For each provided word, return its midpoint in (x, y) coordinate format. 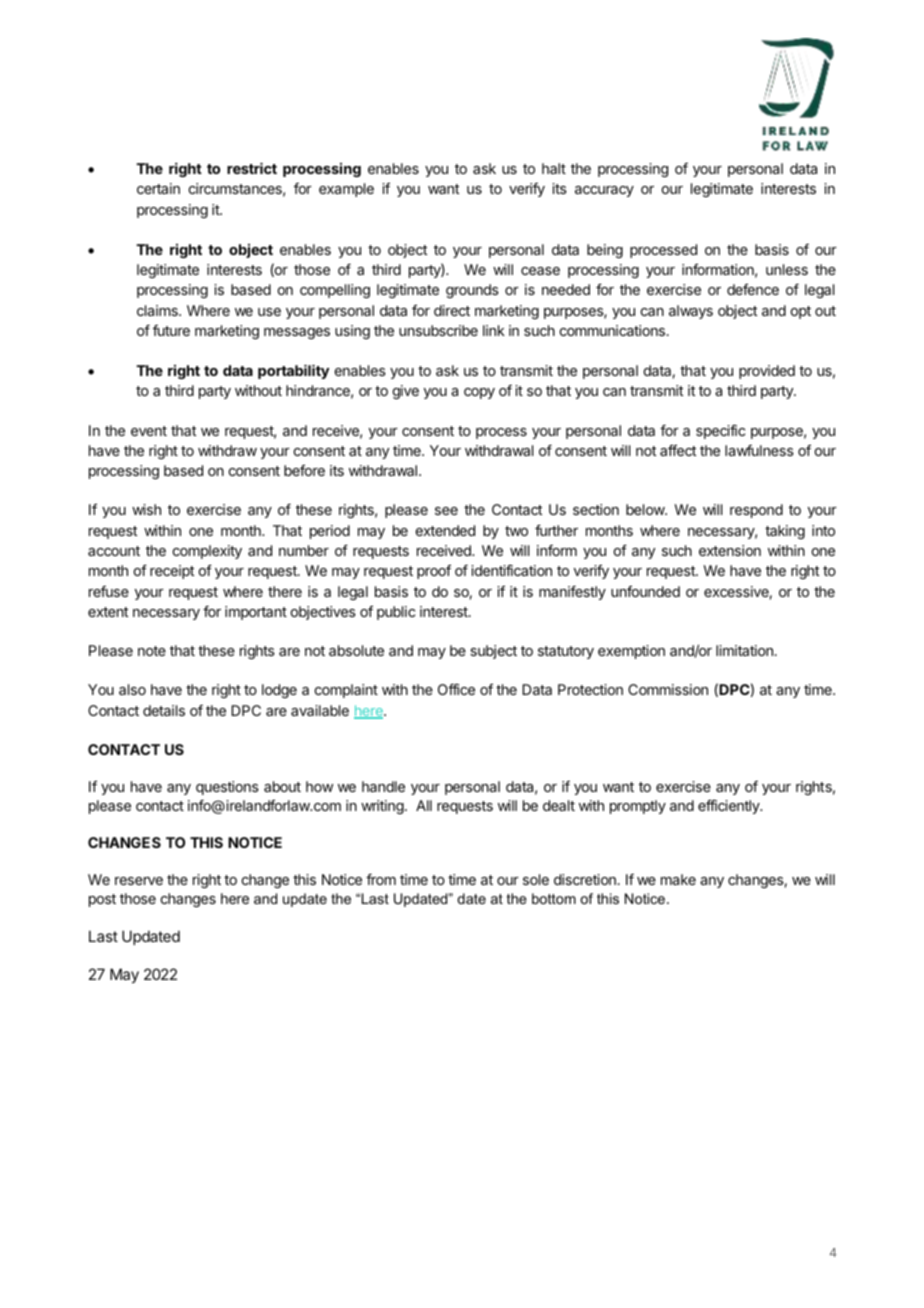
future (171, 330)
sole (536, 879)
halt (554, 168)
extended (445, 530)
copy (479, 393)
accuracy (604, 191)
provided (767, 372)
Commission (668, 689)
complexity (207, 552)
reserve (139, 881)
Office (456, 689)
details (164, 710)
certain (158, 188)
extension (730, 550)
